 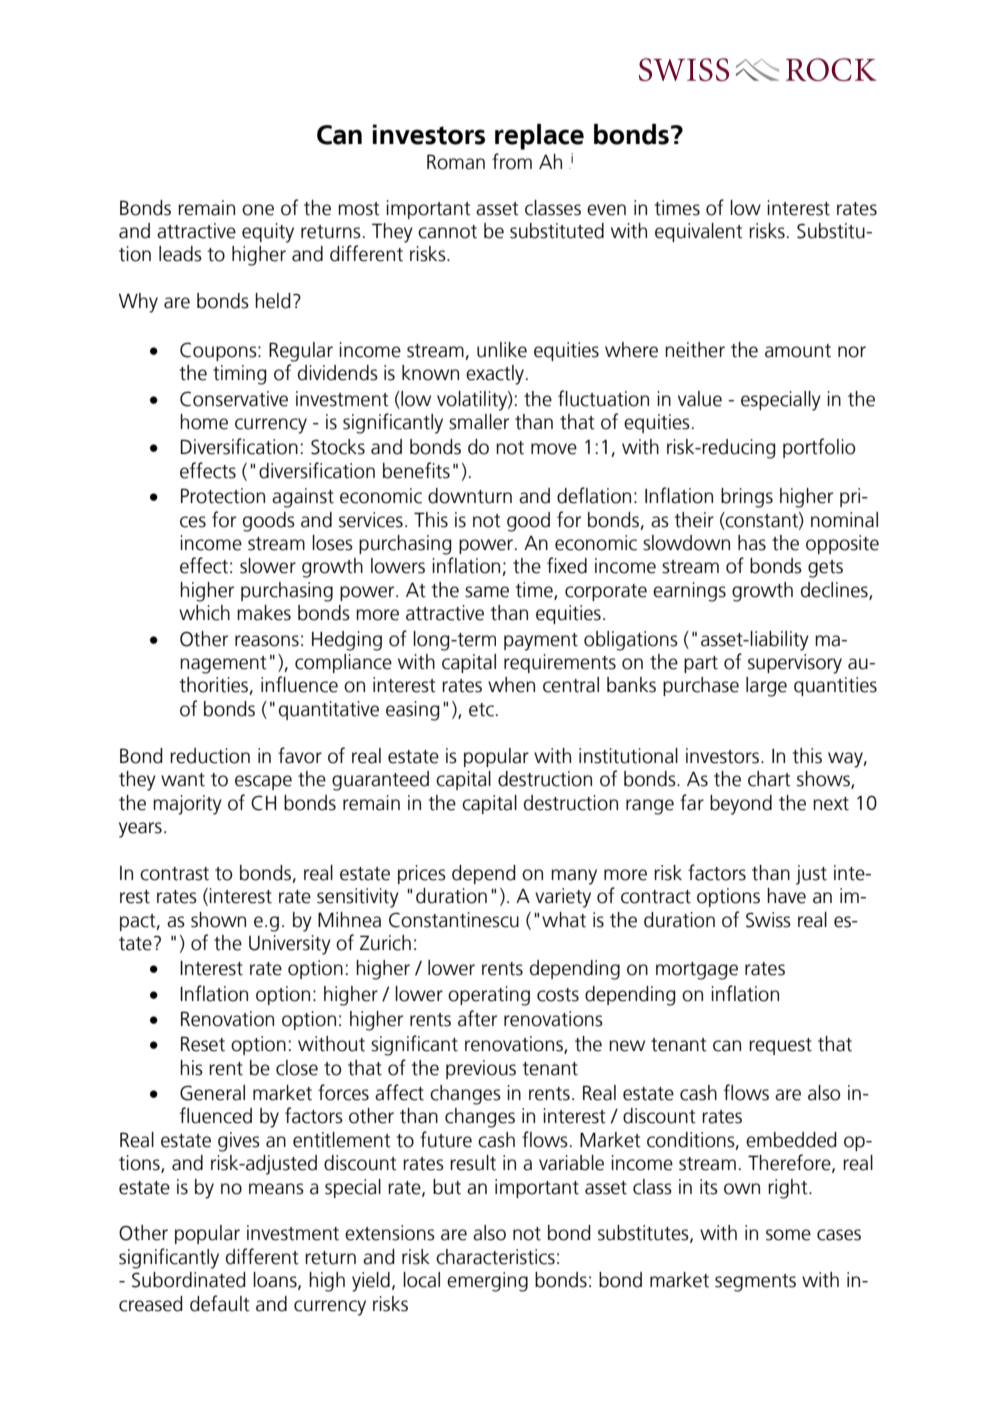 What do you see at coordinates (489, 996) in the document?
I see `operating` at bounding box center [489, 996].
